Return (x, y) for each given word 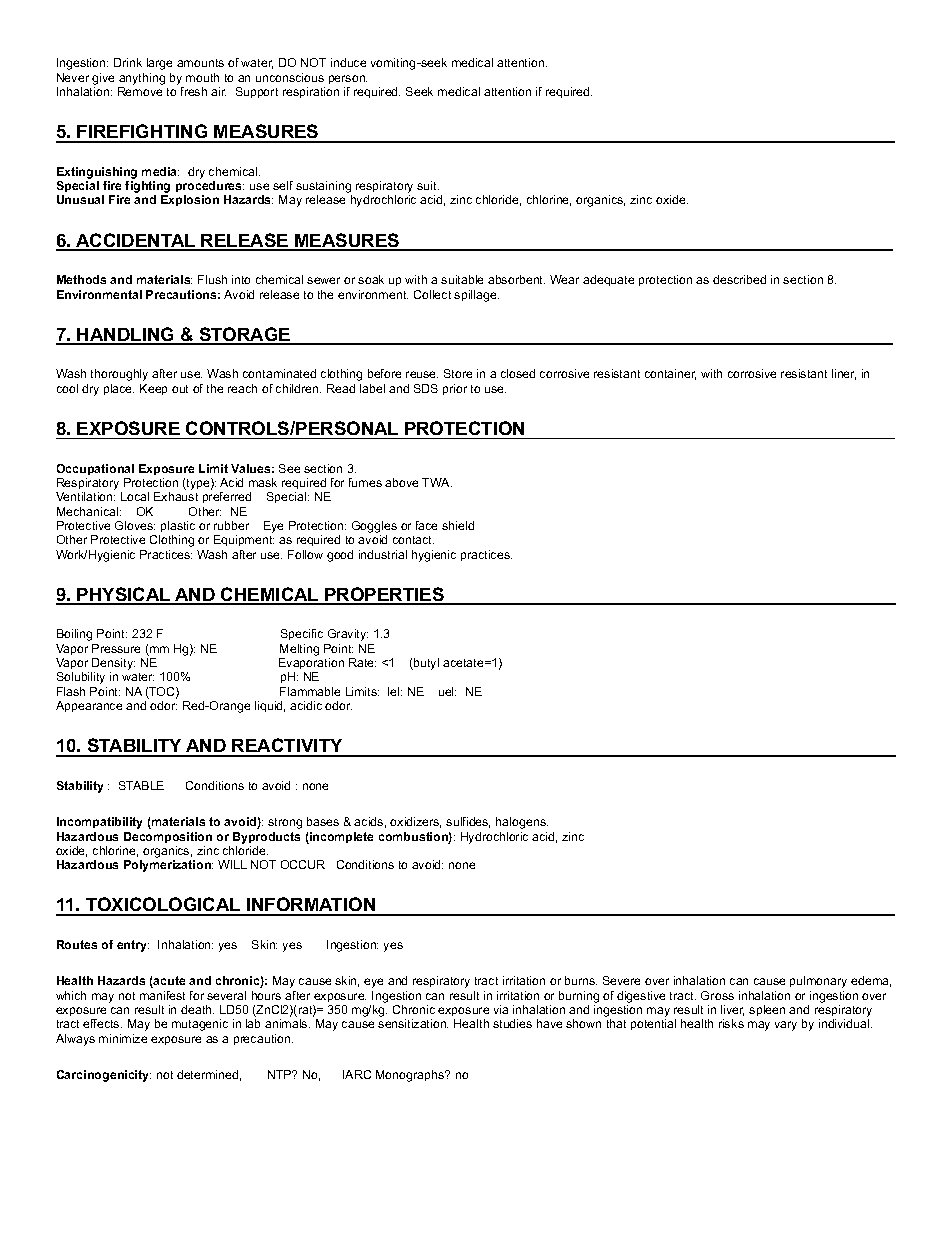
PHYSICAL (124, 595)
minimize (123, 1038)
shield (458, 525)
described (739, 279)
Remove (140, 91)
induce (348, 62)
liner (844, 374)
